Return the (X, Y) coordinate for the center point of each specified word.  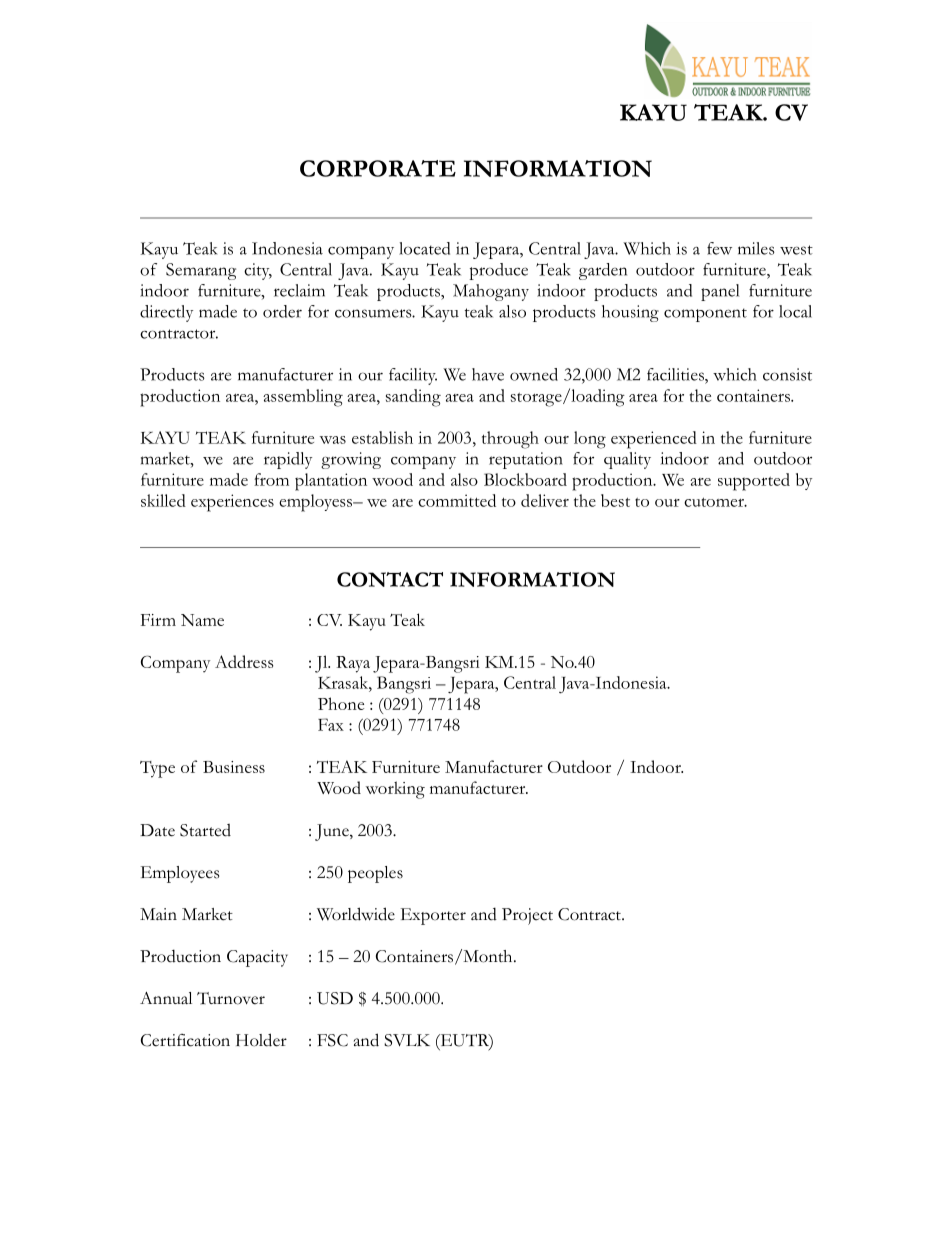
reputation (526, 460)
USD (335, 998)
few (719, 248)
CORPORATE (378, 168)
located (424, 248)
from (271, 479)
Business (234, 767)
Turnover (231, 998)
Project (527, 916)
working (395, 790)
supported (754, 482)
